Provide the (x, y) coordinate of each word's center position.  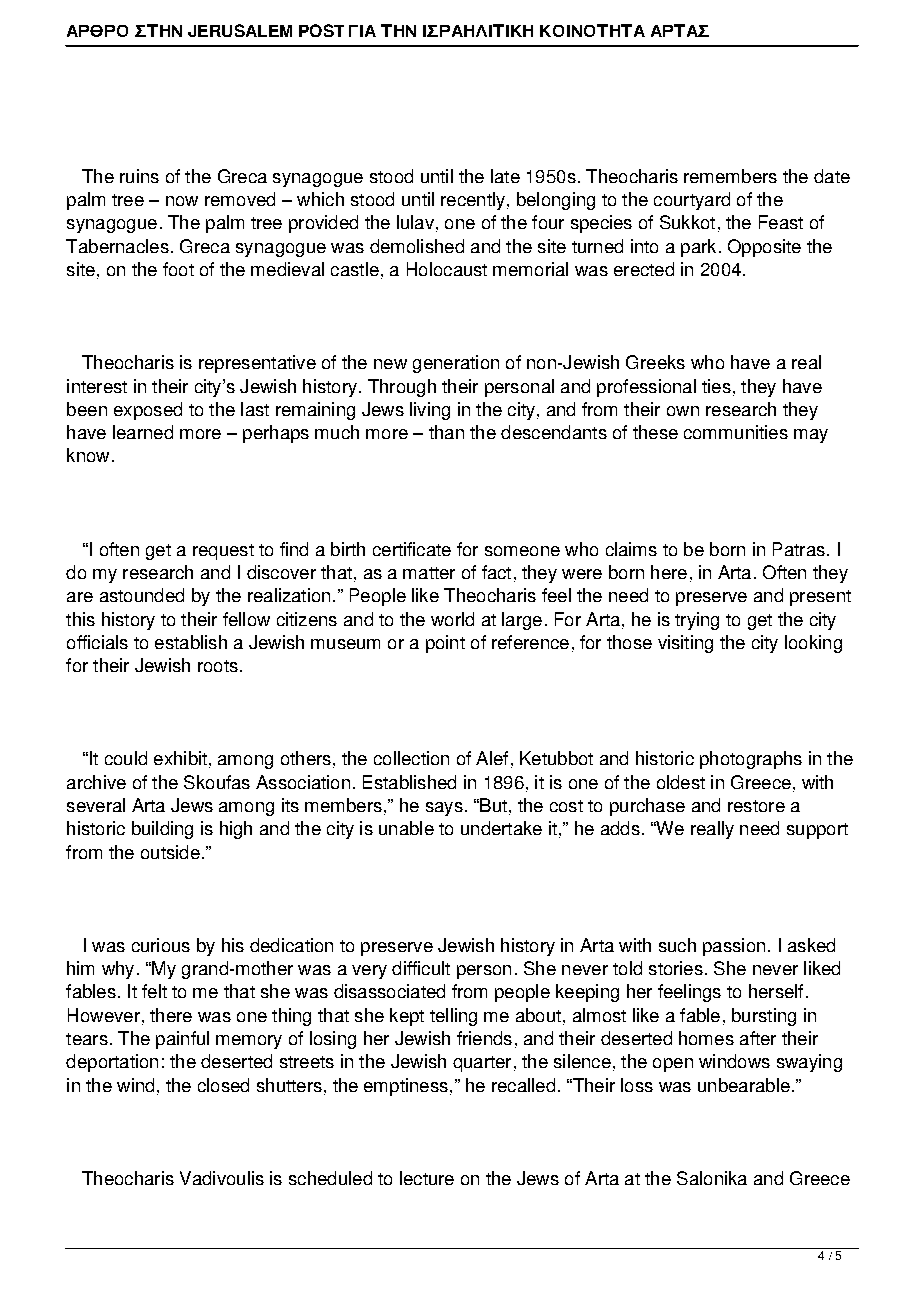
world (452, 619)
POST (321, 30)
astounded (142, 595)
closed (223, 1085)
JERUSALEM (240, 30)
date (832, 176)
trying (697, 621)
